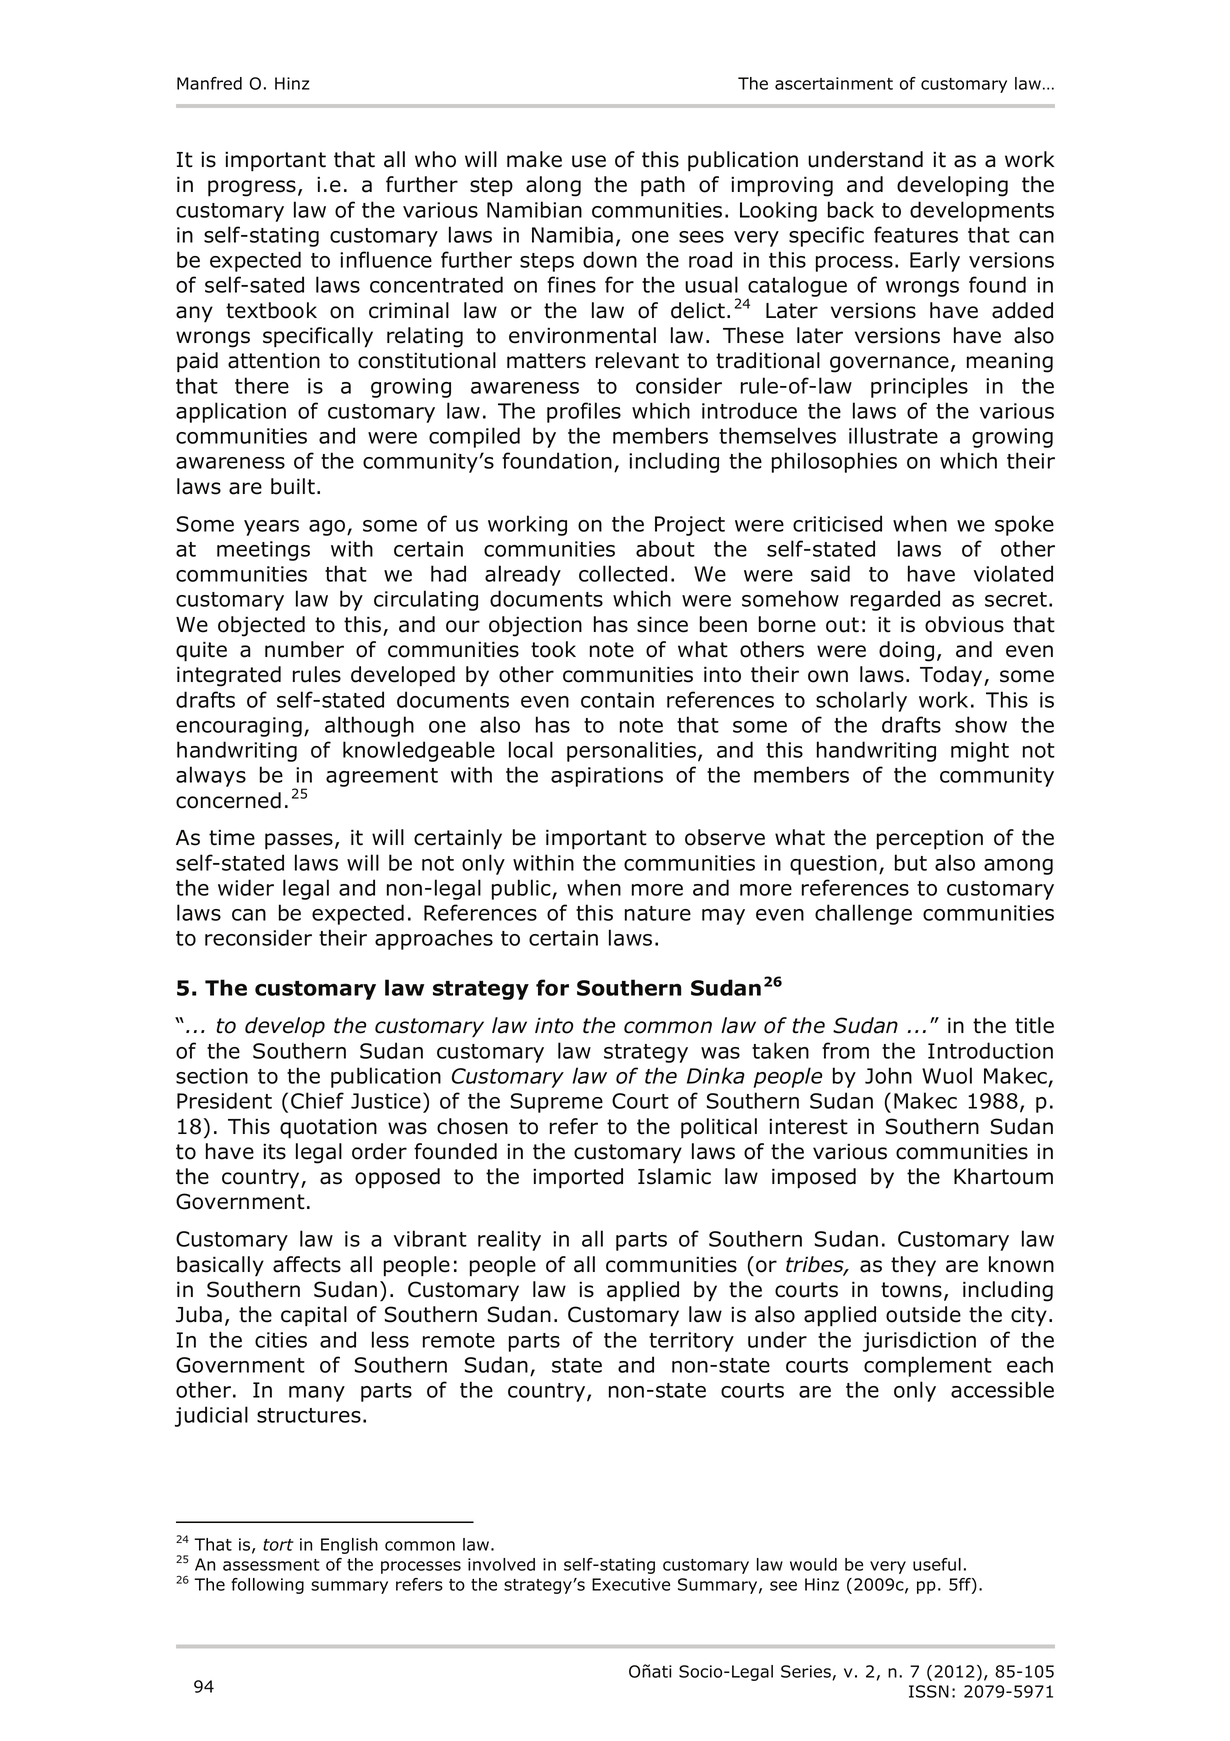  What do you see at coordinates (916, 234) in the document?
I see `features` at bounding box center [916, 234].
